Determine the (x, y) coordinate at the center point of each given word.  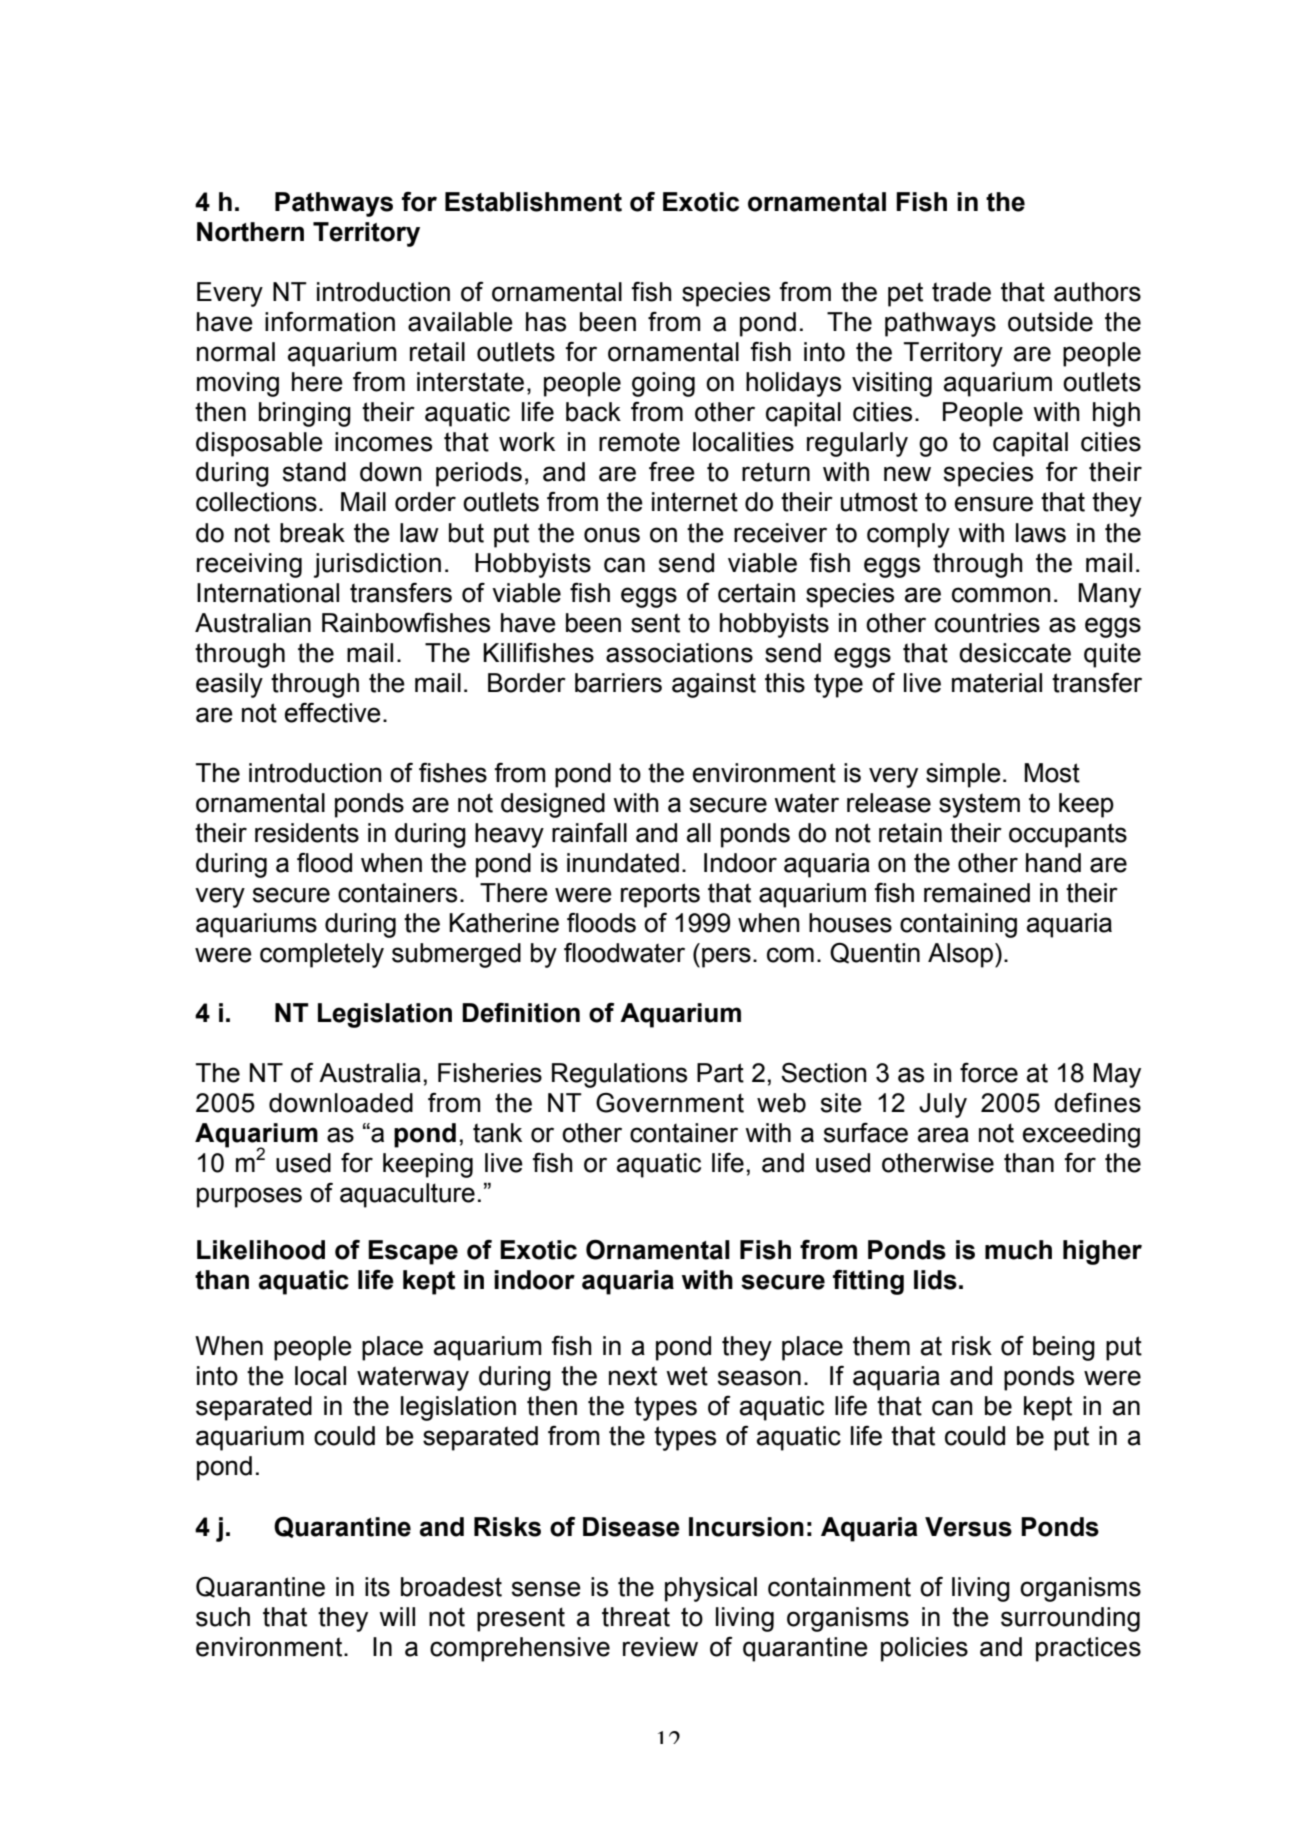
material (997, 683)
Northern (250, 232)
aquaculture (407, 1195)
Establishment (533, 202)
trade (961, 292)
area (943, 1135)
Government (670, 1103)
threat (636, 1617)
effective (333, 713)
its (377, 1587)
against (714, 685)
